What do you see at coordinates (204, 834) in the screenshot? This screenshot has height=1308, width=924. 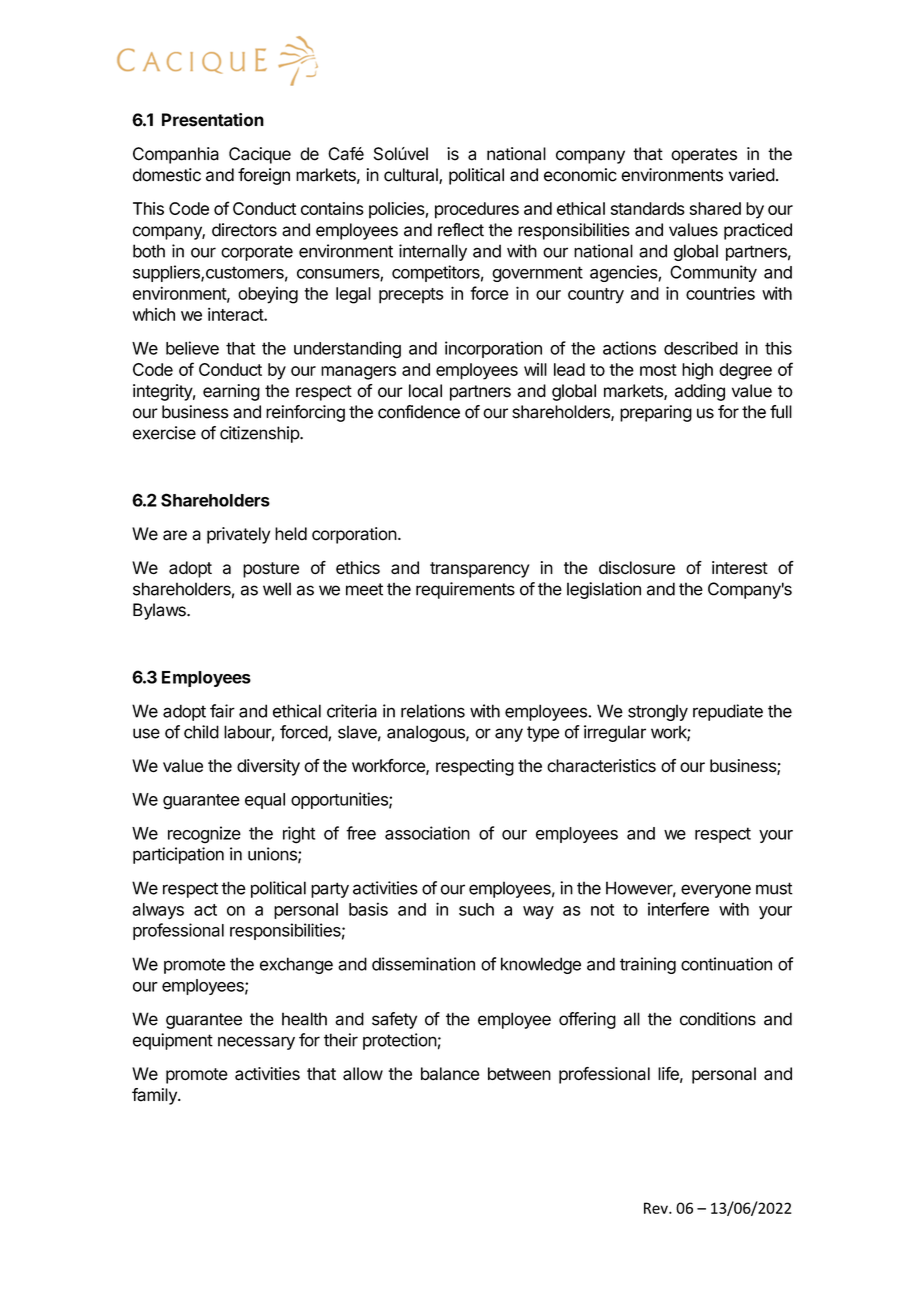 I see `recognize` at bounding box center [204, 834].
